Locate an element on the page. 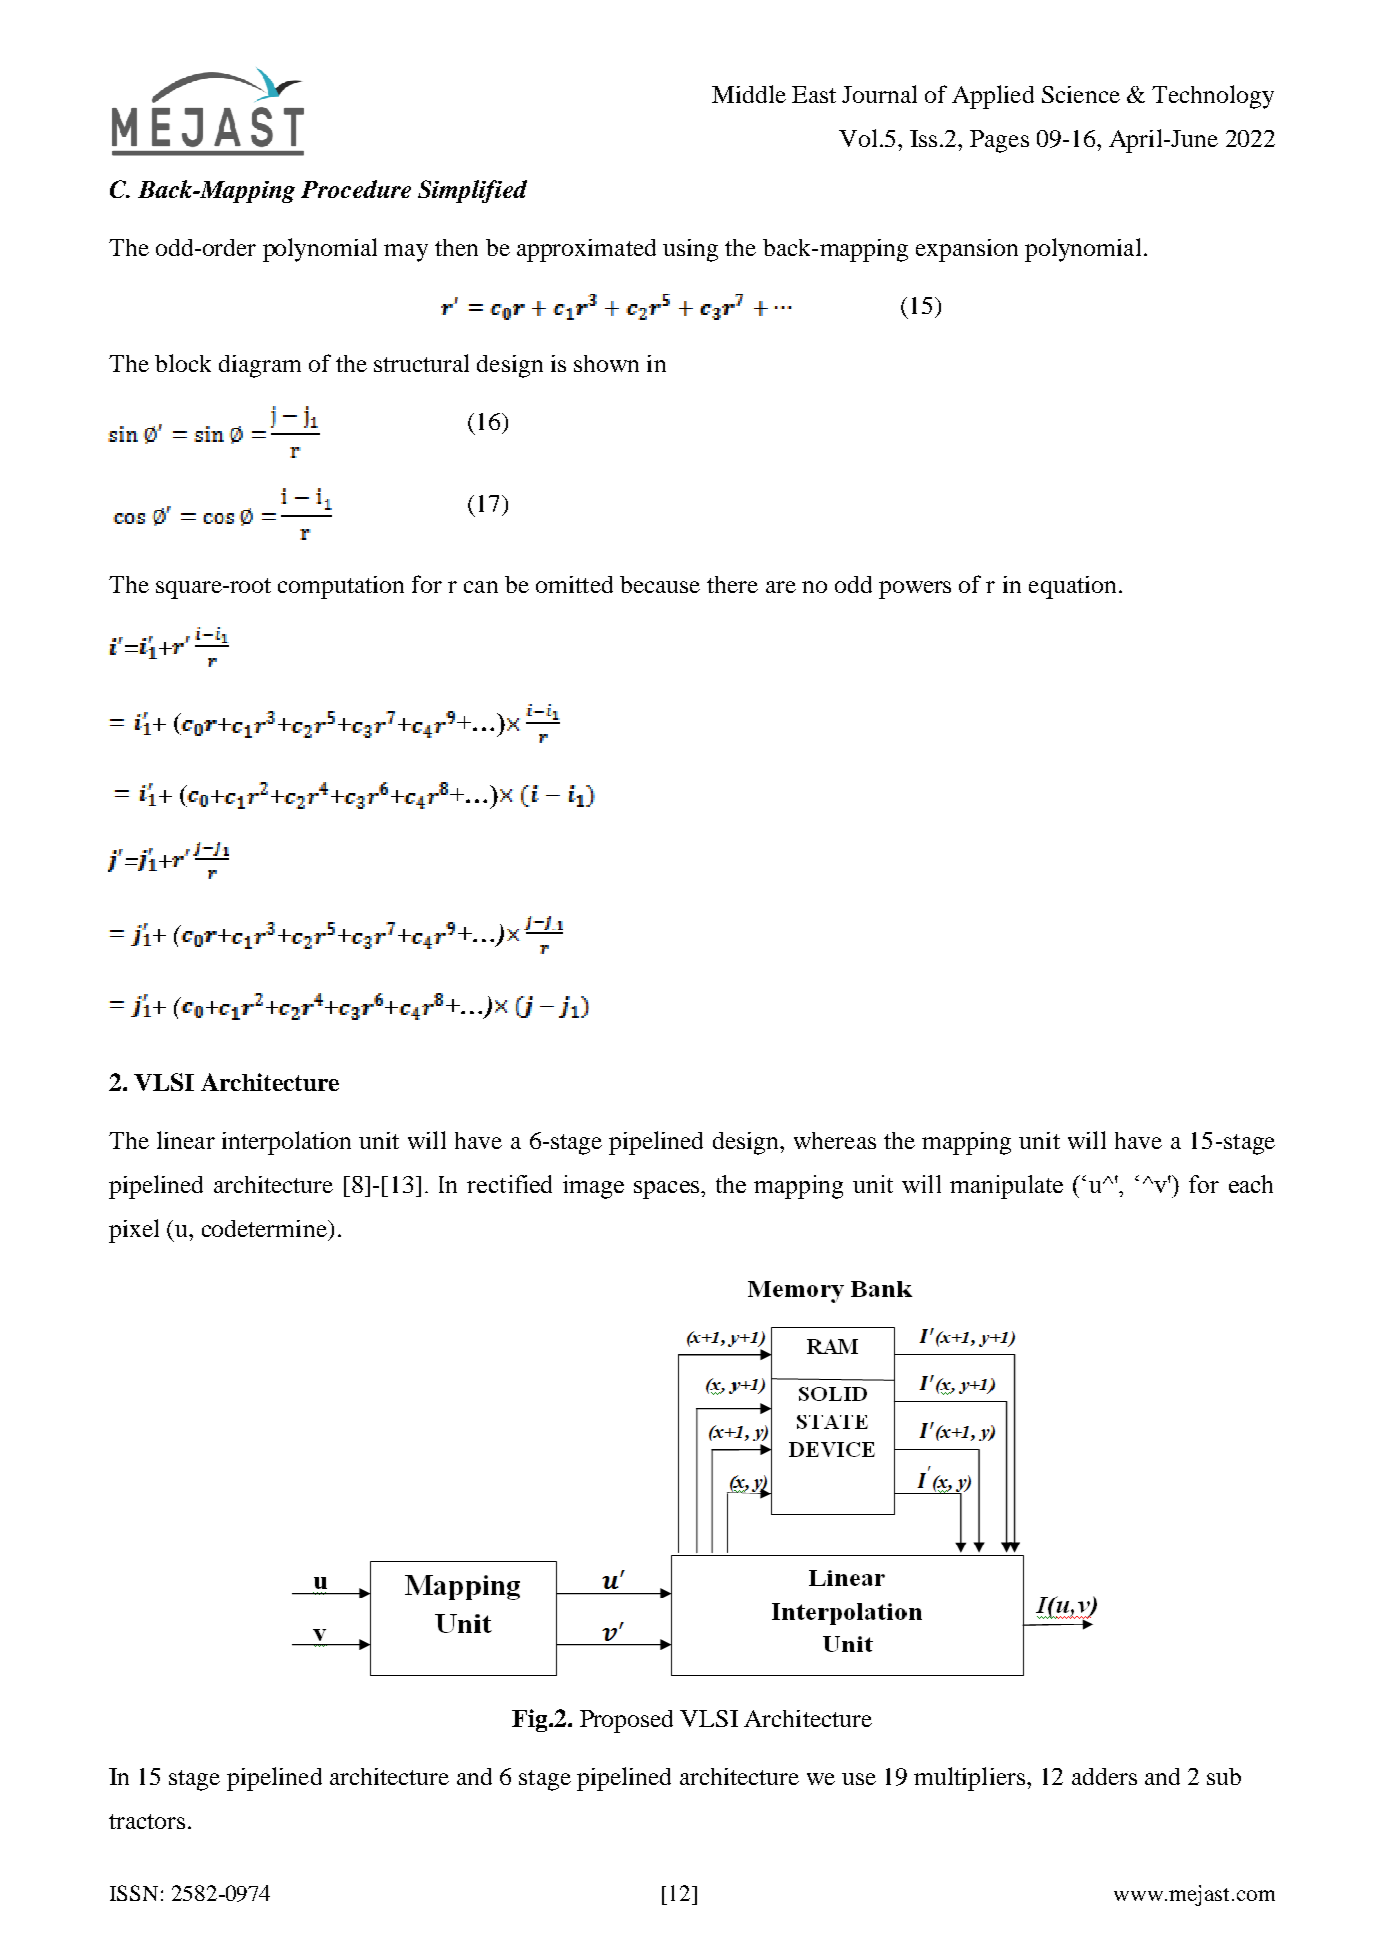  whereas is located at coordinates (835, 1140).
